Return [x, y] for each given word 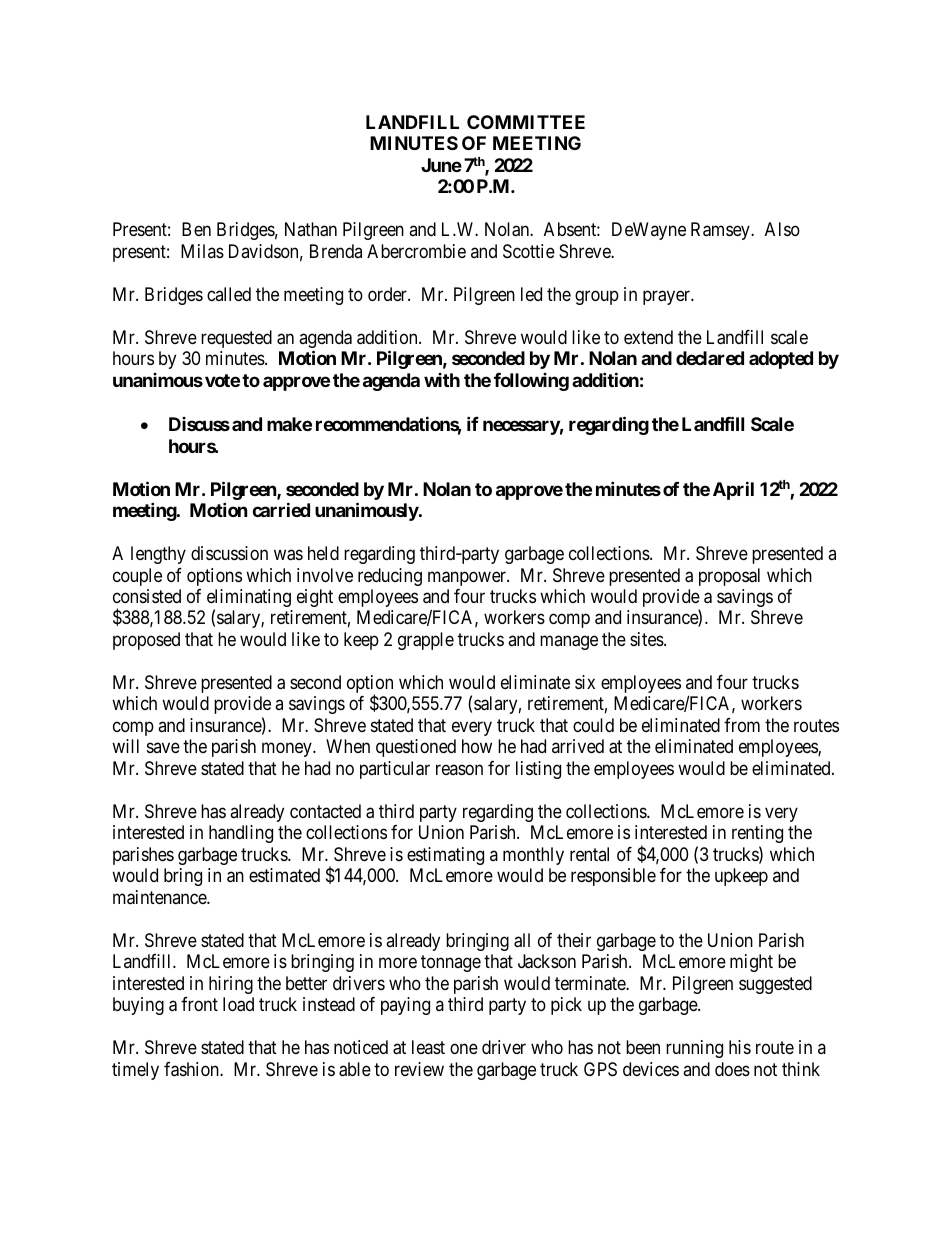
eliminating [249, 599]
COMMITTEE [526, 122]
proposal [729, 577]
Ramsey [721, 231]
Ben [196, 229]
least [428, 1047]
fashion [192, 1069]
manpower [468, 578]
